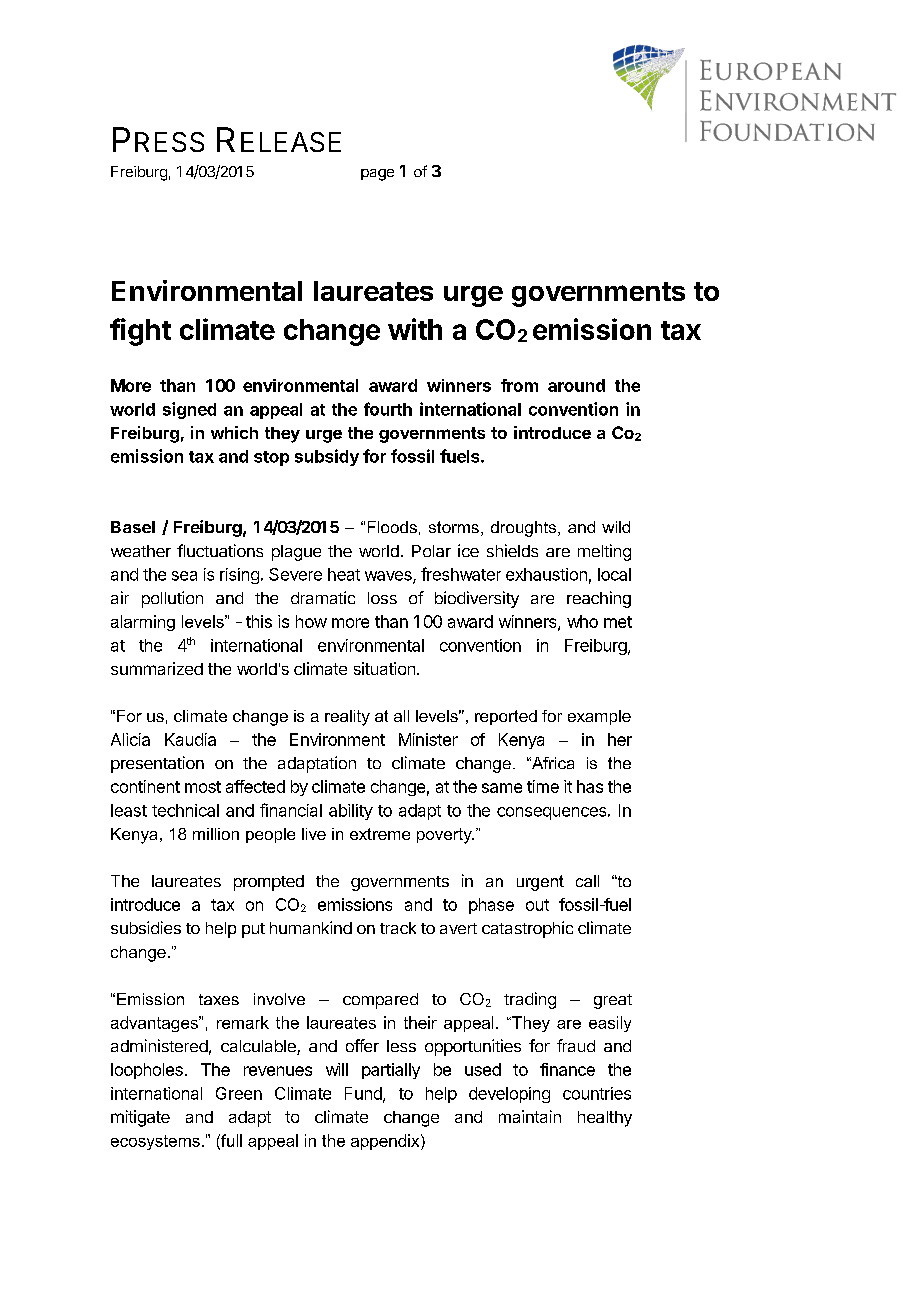  Describe the element at coordinates (576, 385) in the screenshot. I see `around` at that location.
